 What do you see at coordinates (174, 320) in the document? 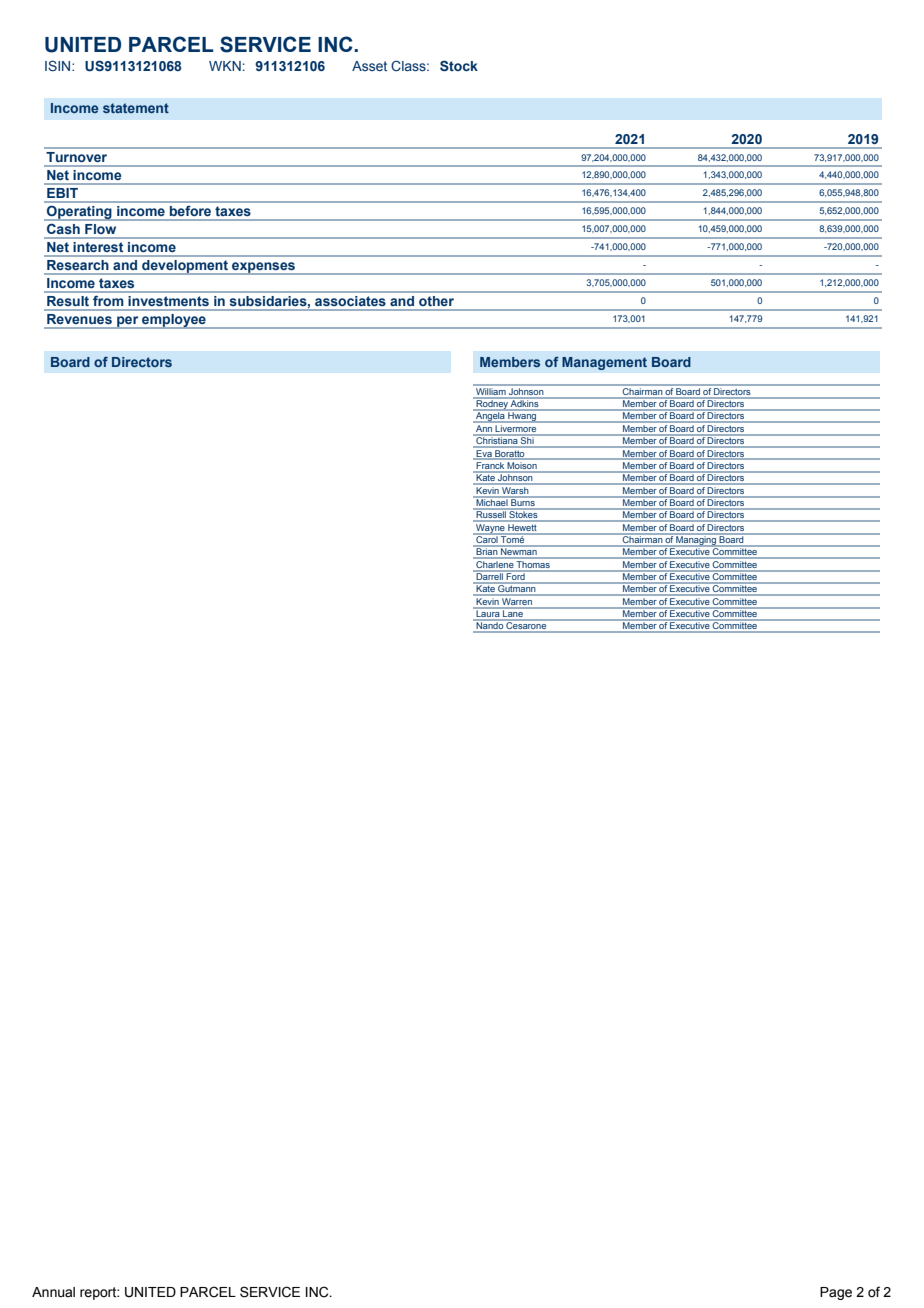
I see `employee` at bounding box center [174, 320].
